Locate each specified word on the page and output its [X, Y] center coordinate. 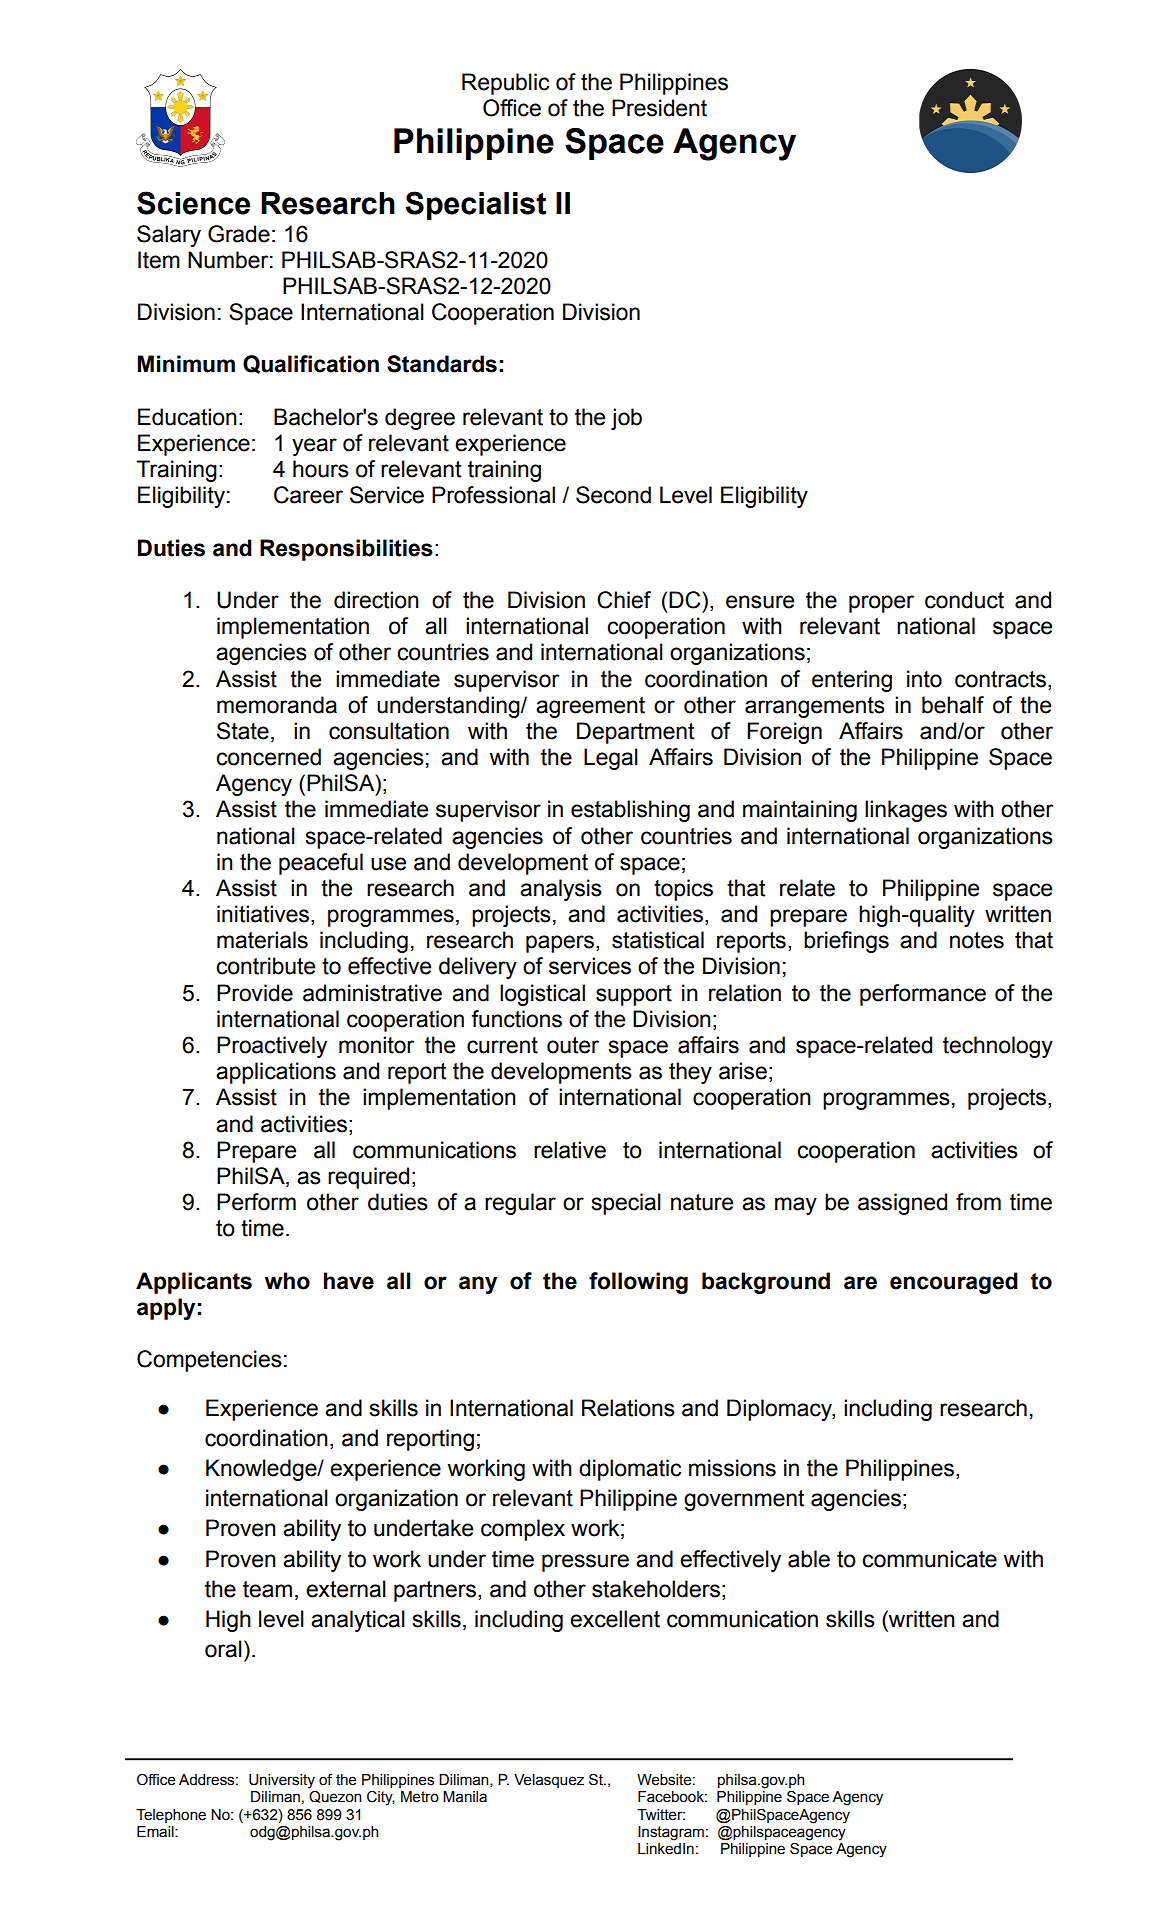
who [287, 1281]
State [243, 731]
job [626, 419]
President [659, 108]
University [282, 1781]
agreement [590, 707]
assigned [902, 1204]
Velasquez [549, 1781]
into [924, 679]
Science [193, 203]
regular [520, 1204]
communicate [929, 1559]
